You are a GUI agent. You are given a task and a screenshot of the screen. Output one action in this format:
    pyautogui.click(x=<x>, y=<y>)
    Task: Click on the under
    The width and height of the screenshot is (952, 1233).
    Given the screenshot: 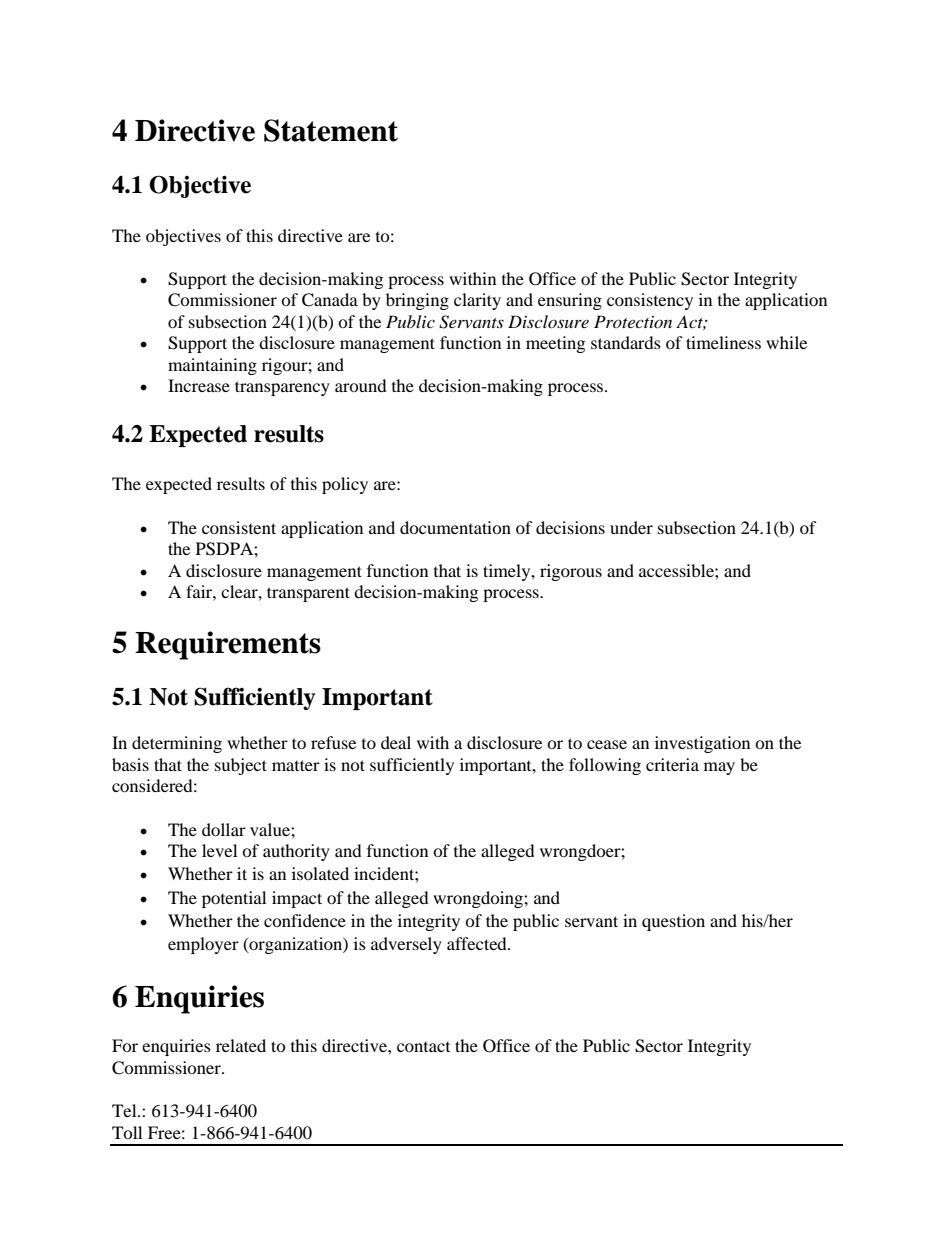 What is the action you would take?
    pyautogui.click(x=631, y=527)
